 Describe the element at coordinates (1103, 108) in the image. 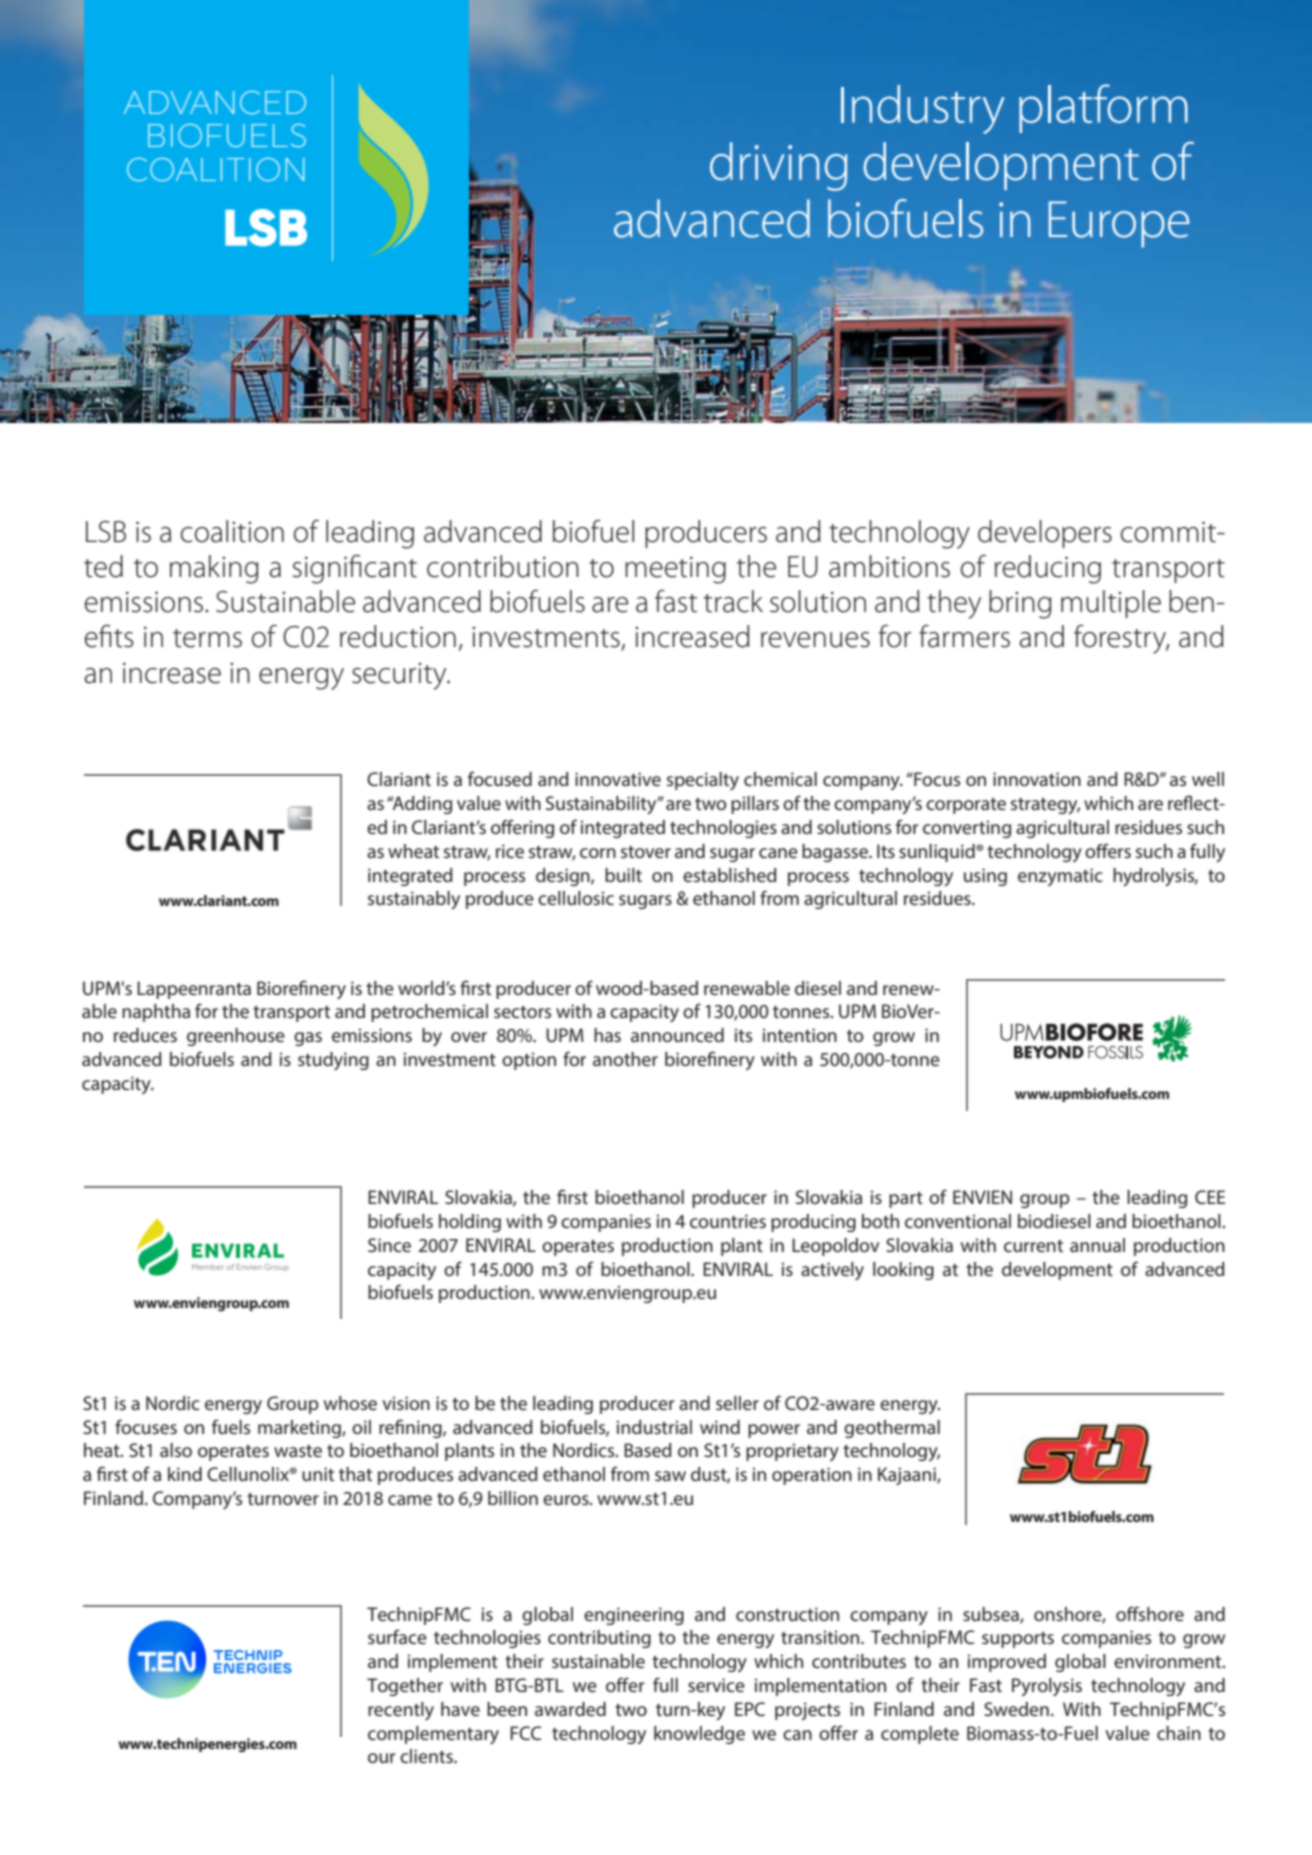

I see `platform` at that location.
